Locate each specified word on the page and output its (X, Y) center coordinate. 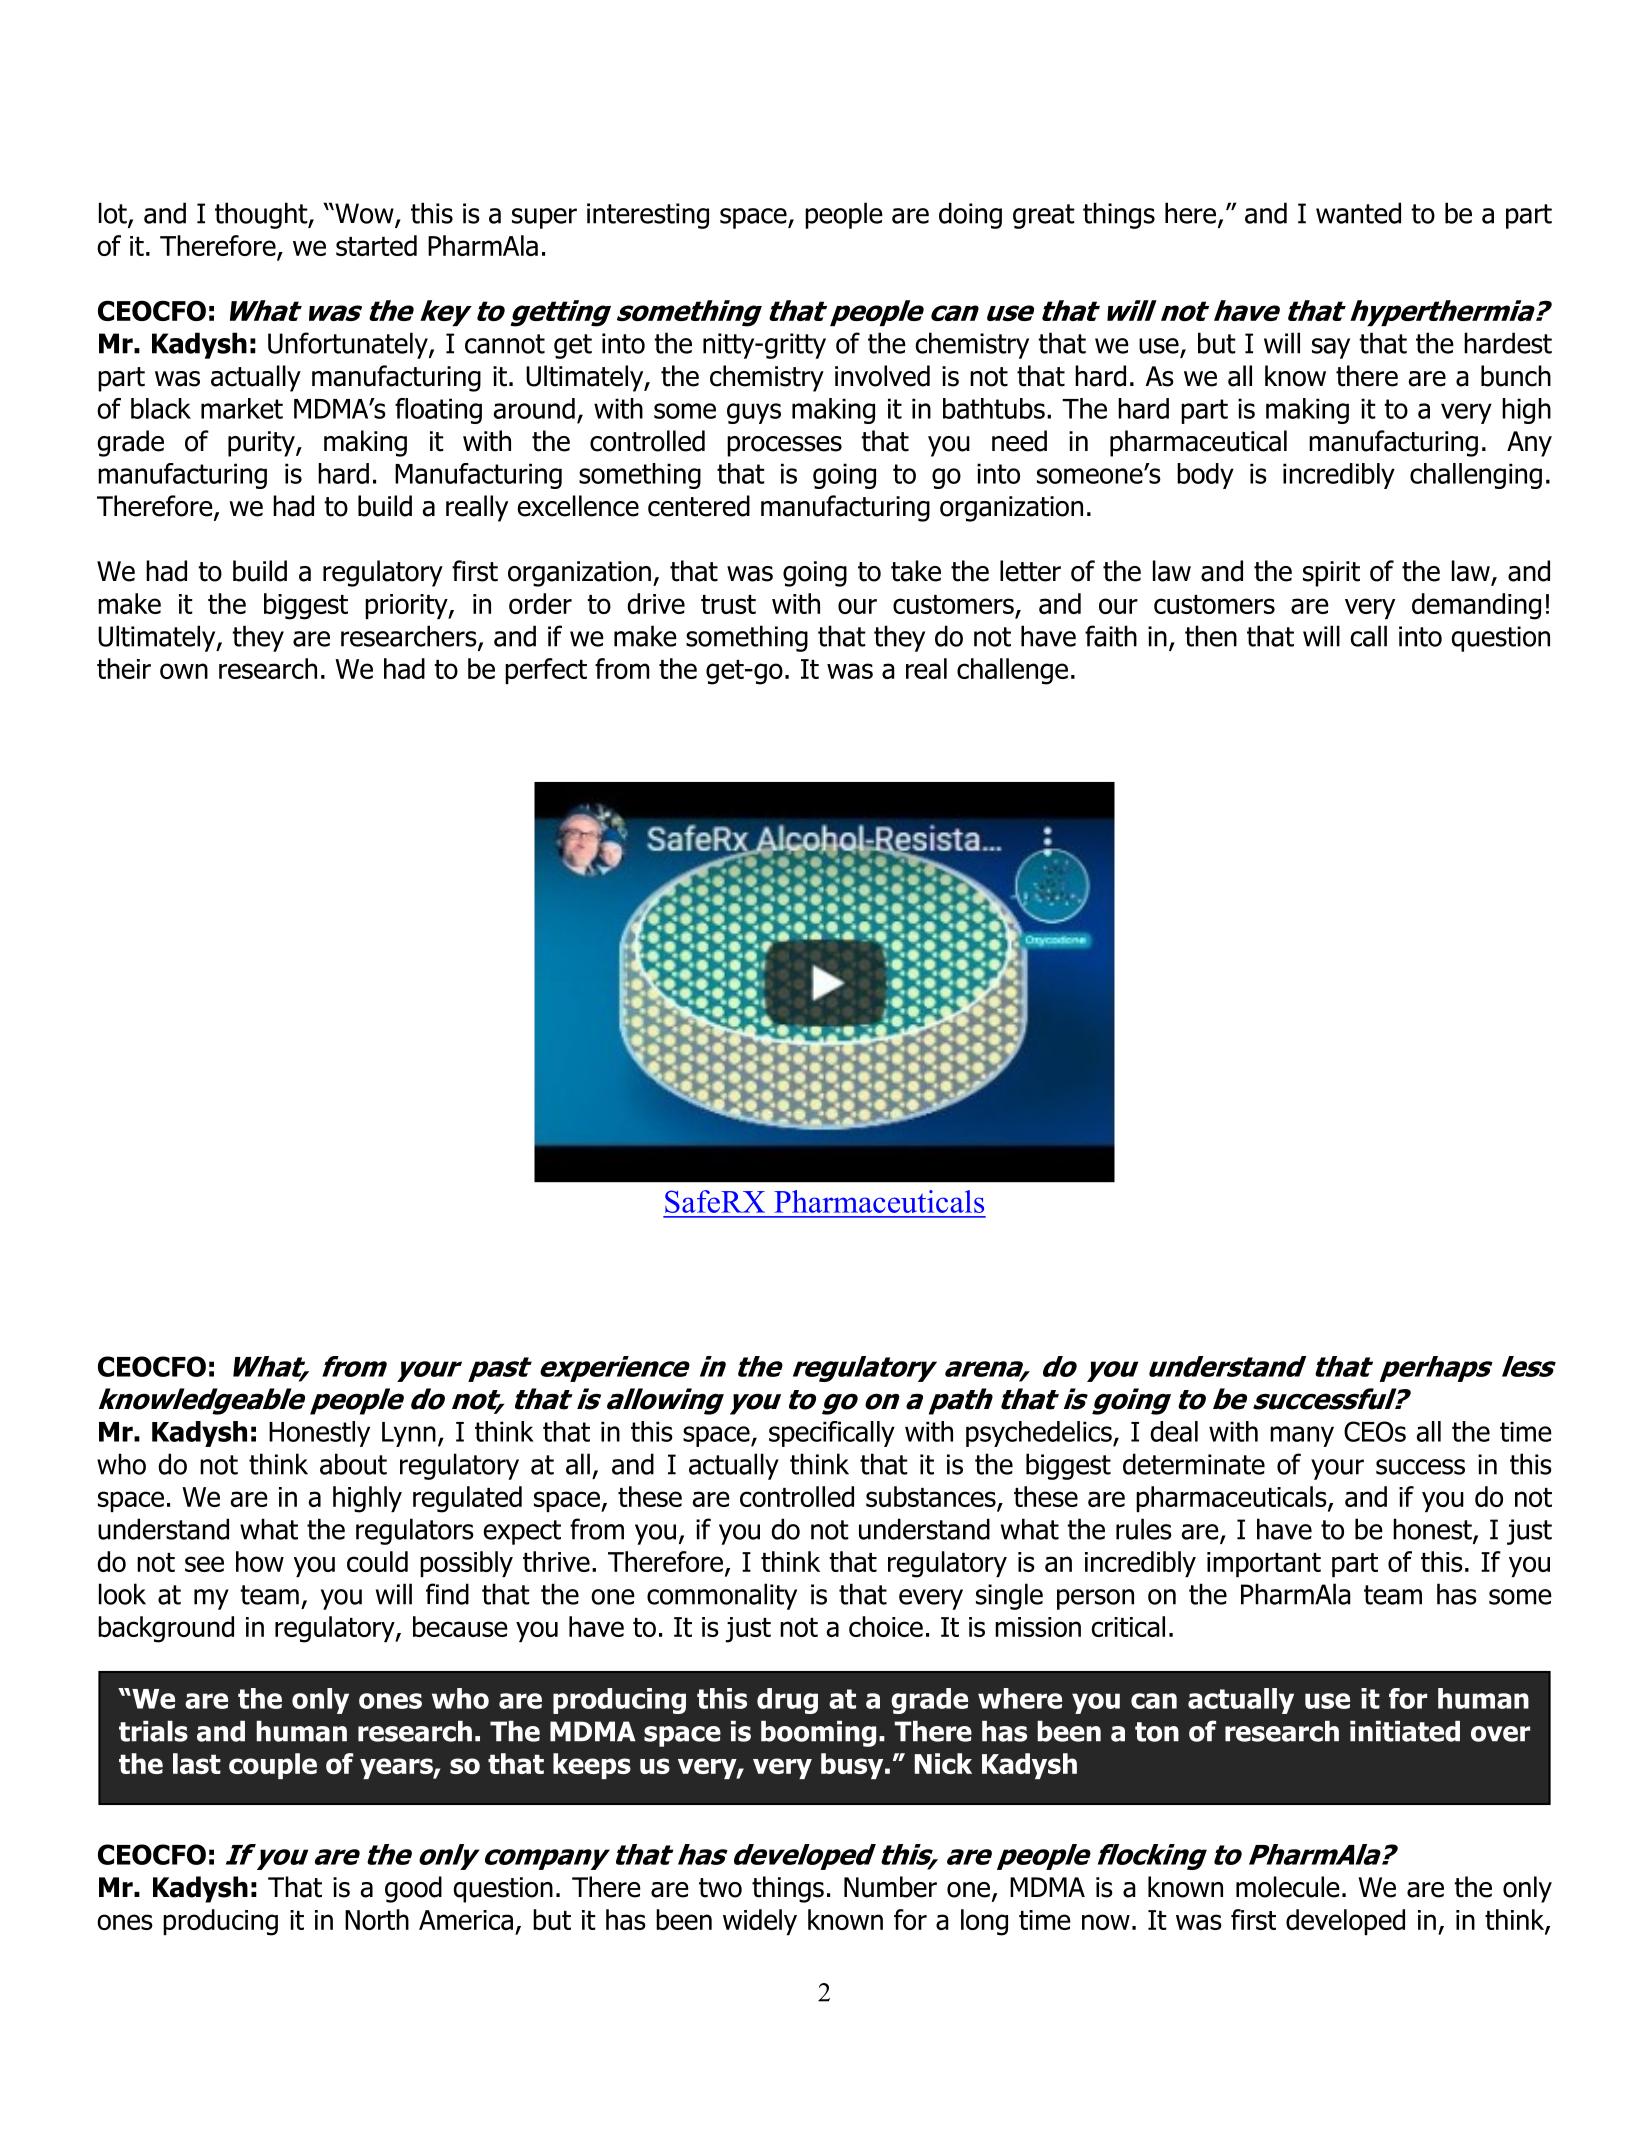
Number (890, 1887)
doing (970, 215)
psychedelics (1040, 1434)
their (124, 668)
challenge (1012, 671)
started (376, 245)
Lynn (409, 1434)
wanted (1358, 213)
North (377, 1919)
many (1302, 1436)
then (1211, 636)
